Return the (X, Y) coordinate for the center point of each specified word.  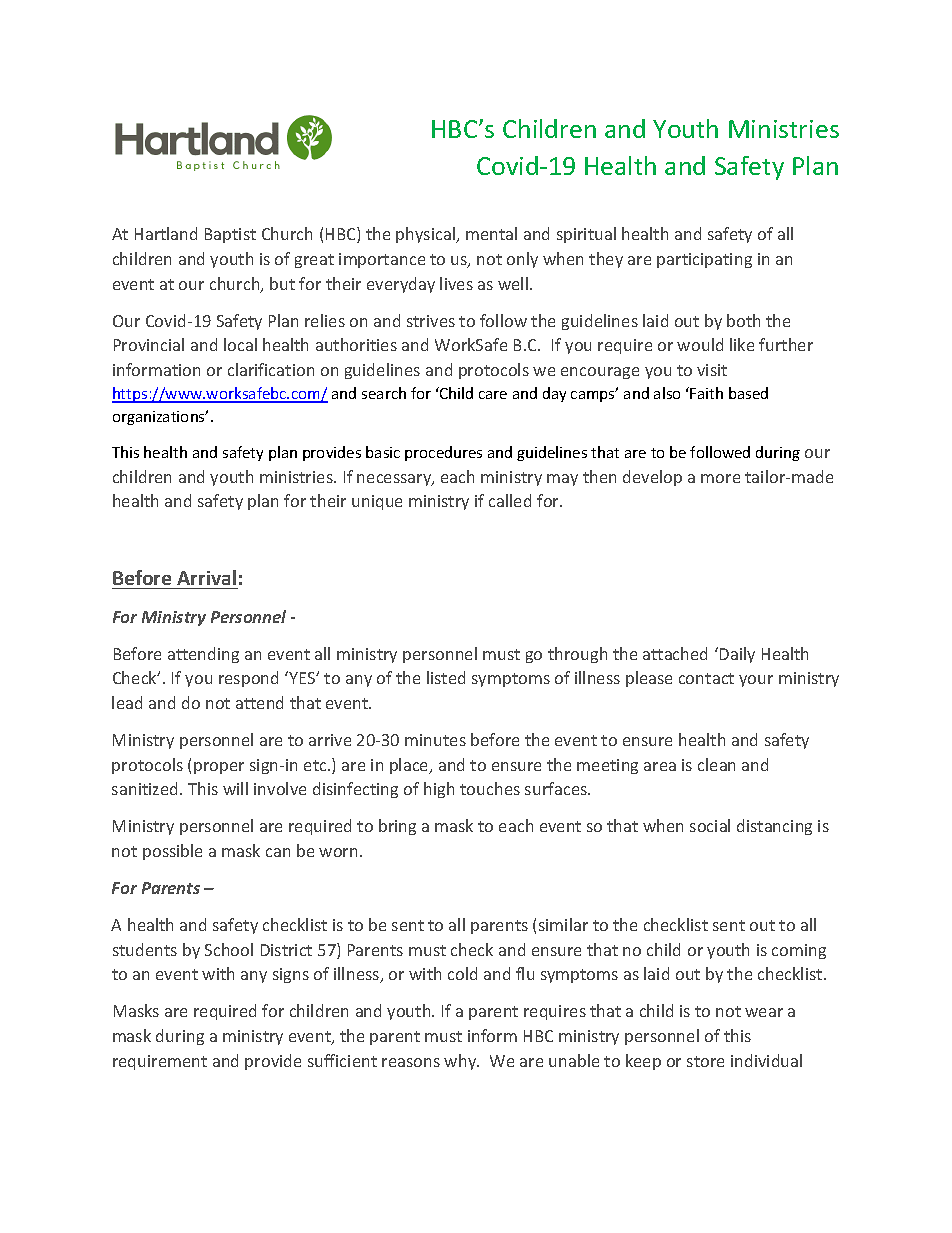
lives (456, 283)
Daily (737, 655)
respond (248, 679)
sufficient (342, 1060)
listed (446, 677)
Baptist (230, 235)
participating (704, 260)
